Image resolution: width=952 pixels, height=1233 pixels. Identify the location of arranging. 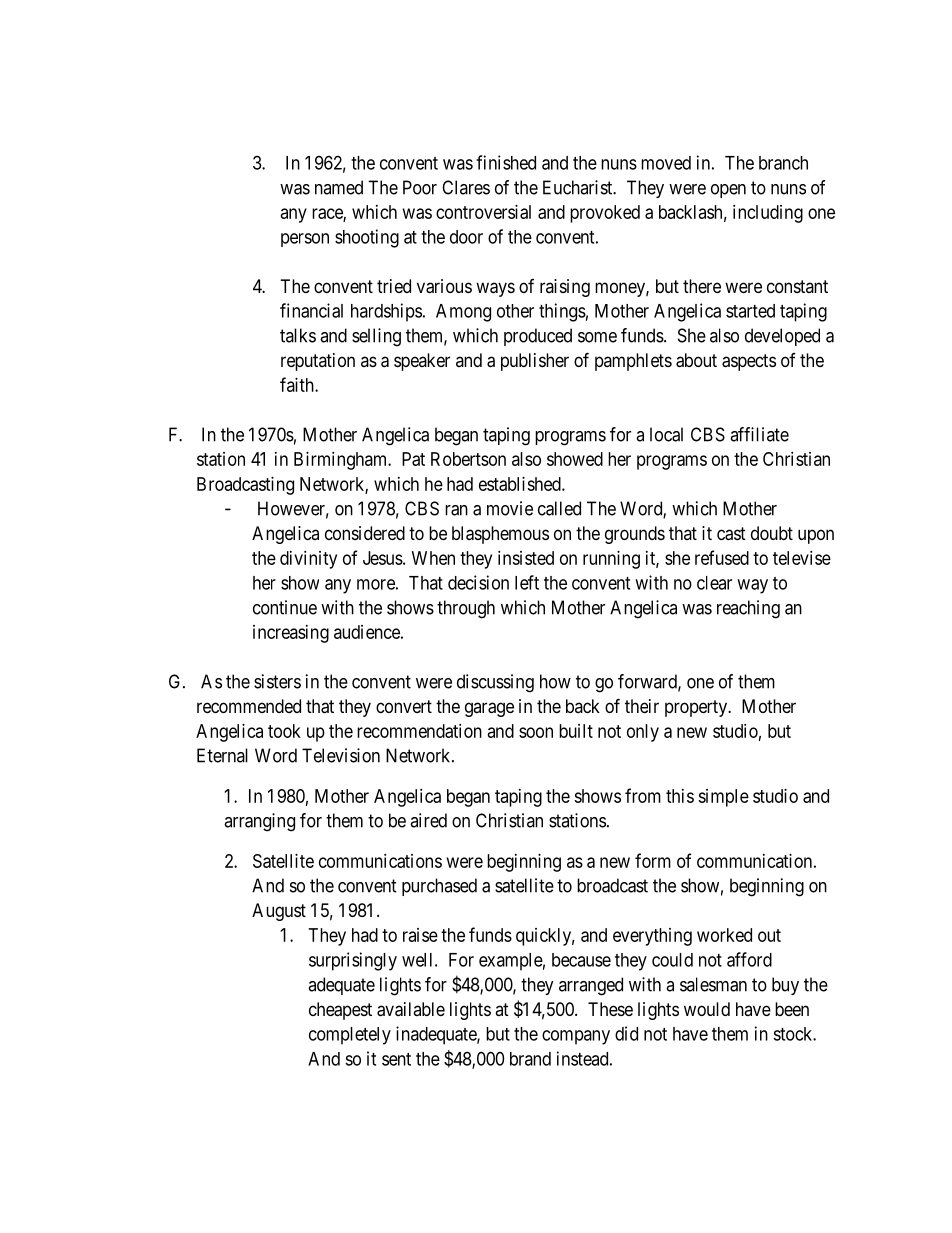
(259, 822).
